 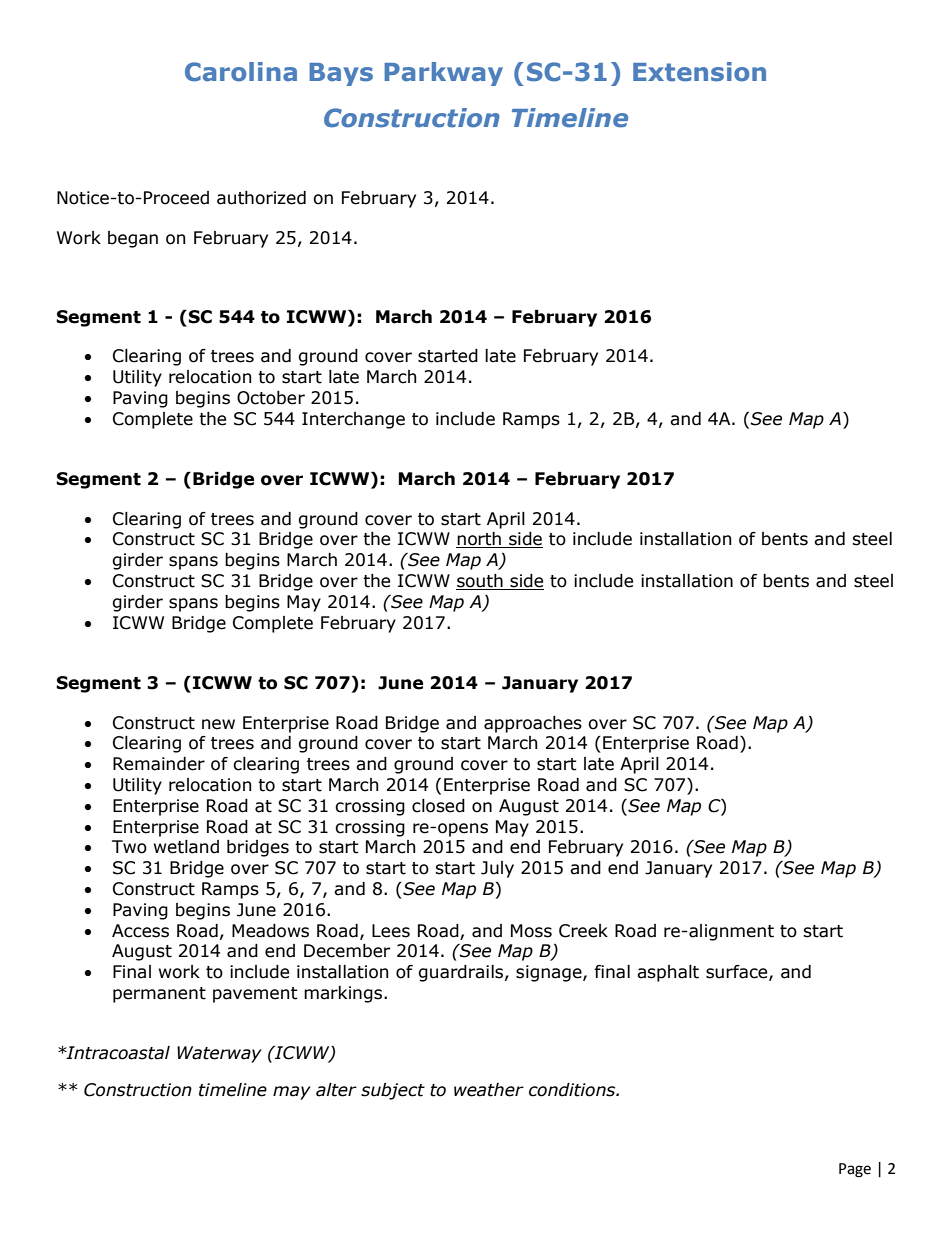 What do you see at coordinates (271, 398) in the screenshot?
I see `October` at bounding box center [271, 398].
